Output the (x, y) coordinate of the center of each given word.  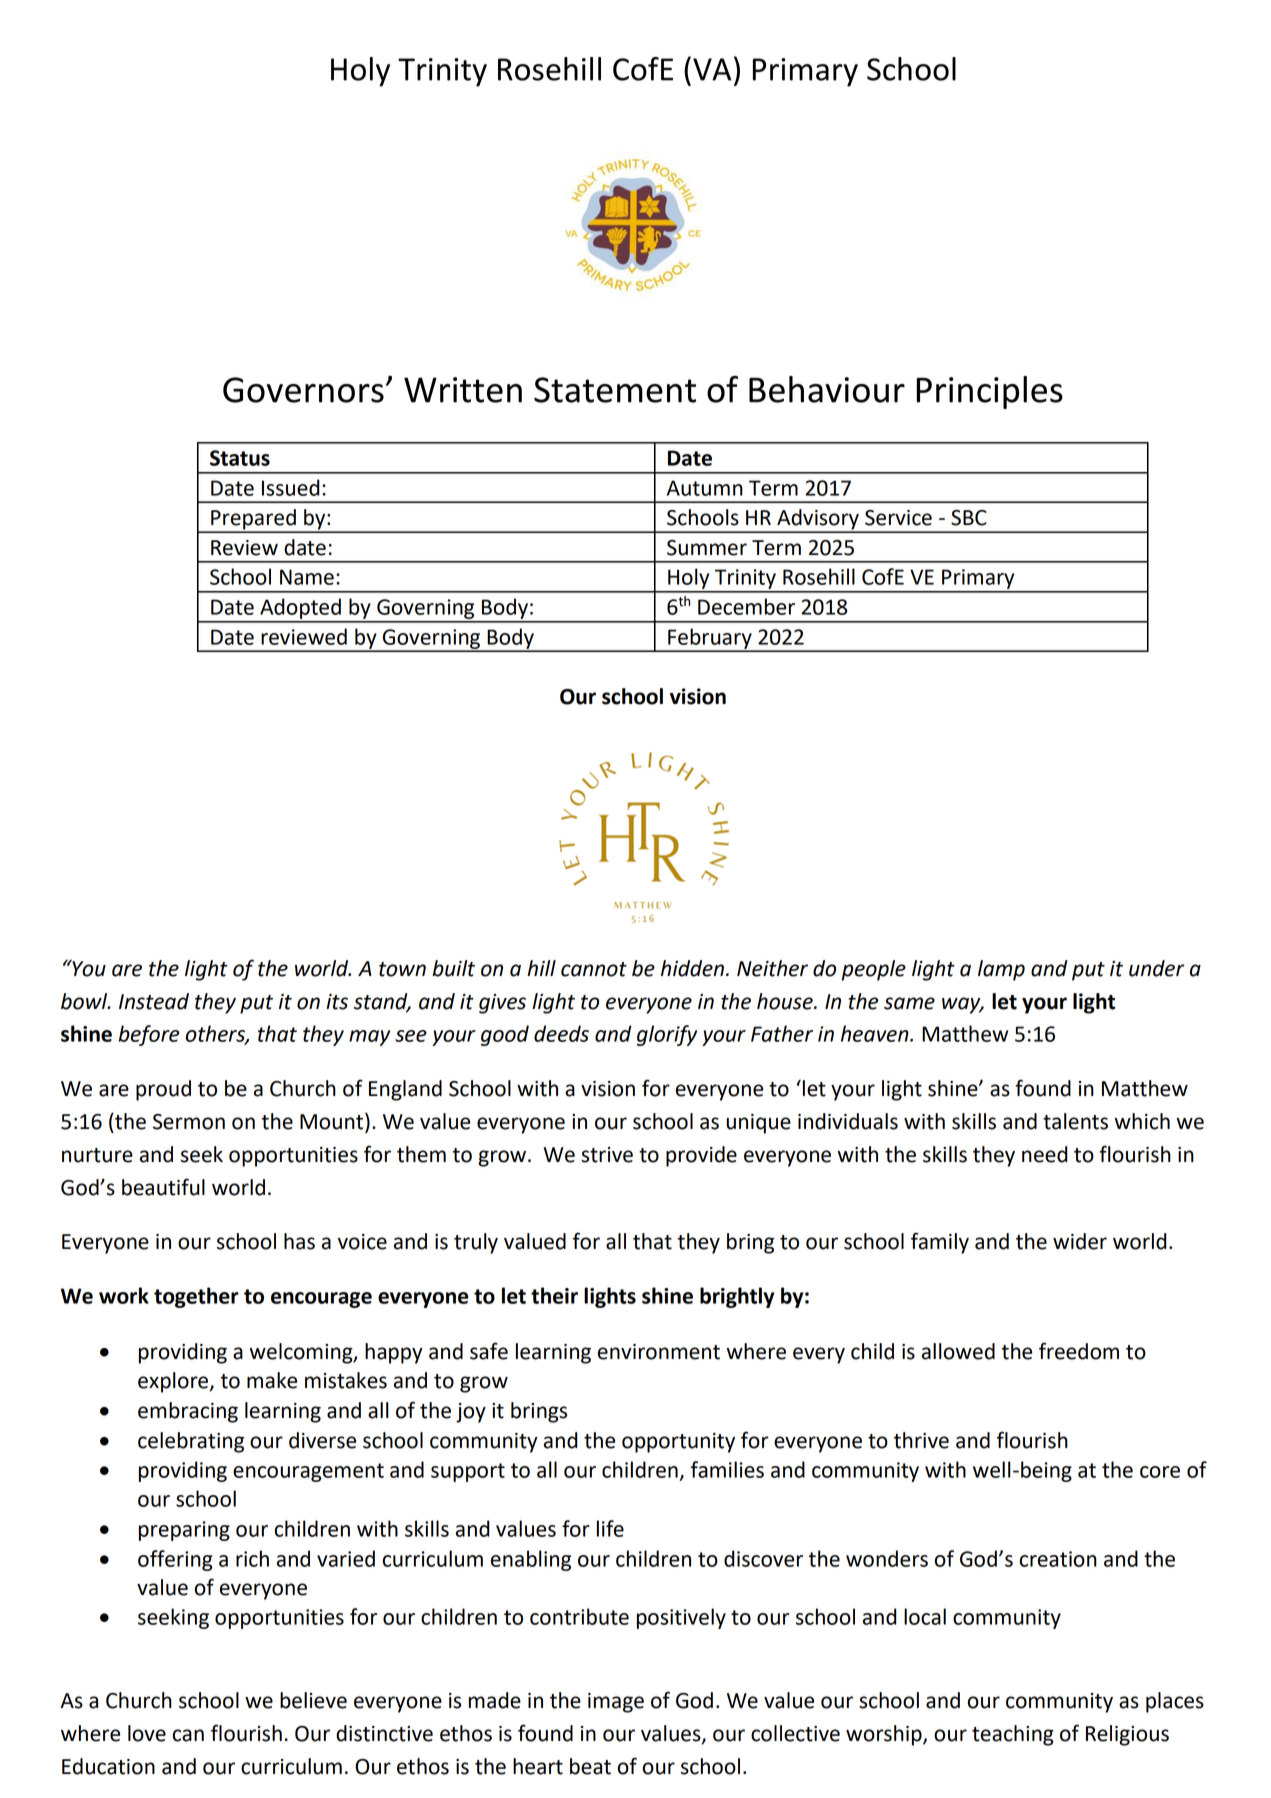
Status (240, 458)
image (616, 1703)
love (147, 1733)
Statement (615, 390)
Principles (989, 392)
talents (1075, 1121)
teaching (1013, 1735)
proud (163, 1090)
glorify (667, 1035)
